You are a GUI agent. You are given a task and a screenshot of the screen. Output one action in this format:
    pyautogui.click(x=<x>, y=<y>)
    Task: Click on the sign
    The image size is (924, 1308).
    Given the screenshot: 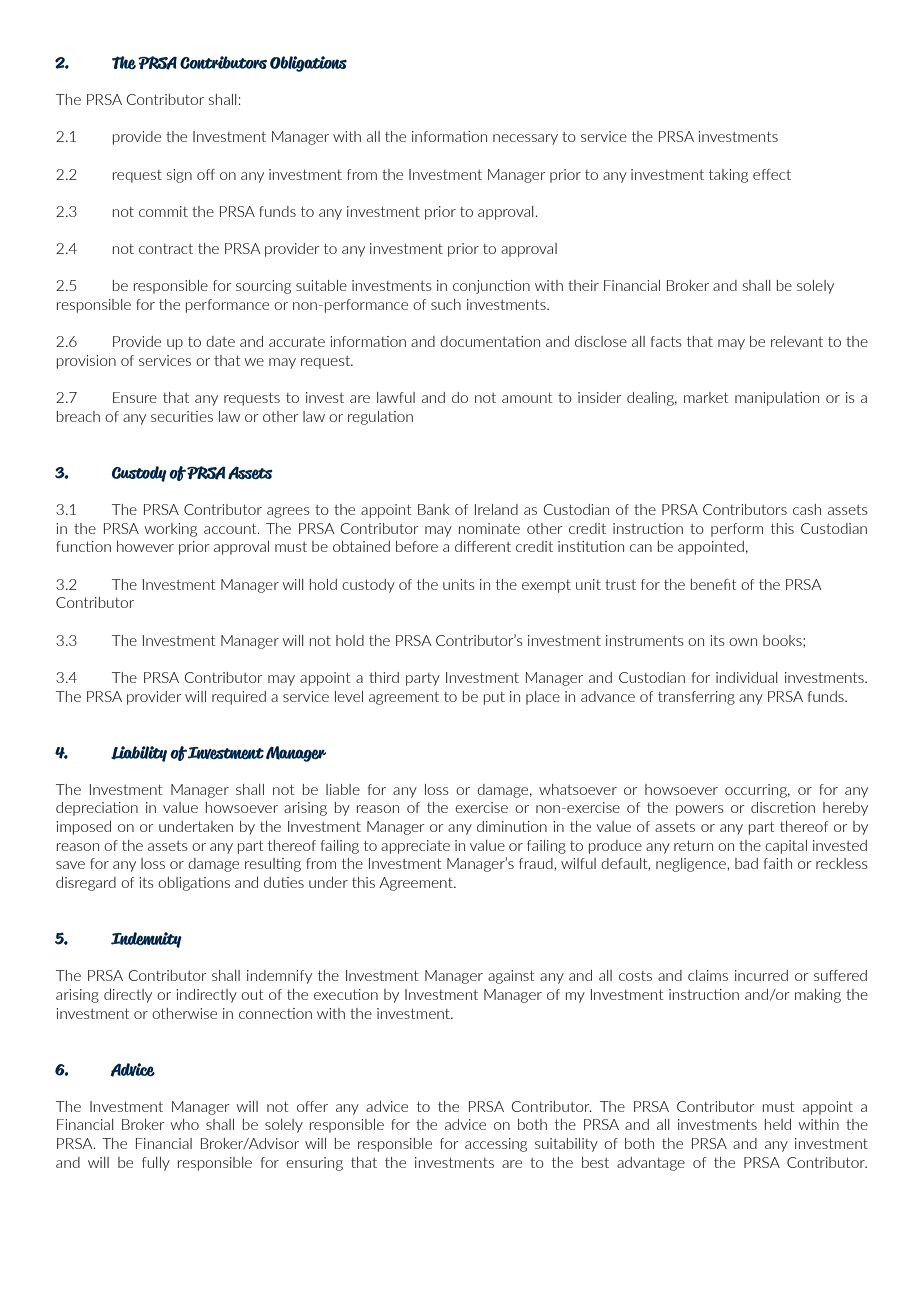 What is the action you would take?
    pyautogui.click(x=179, y=176)
